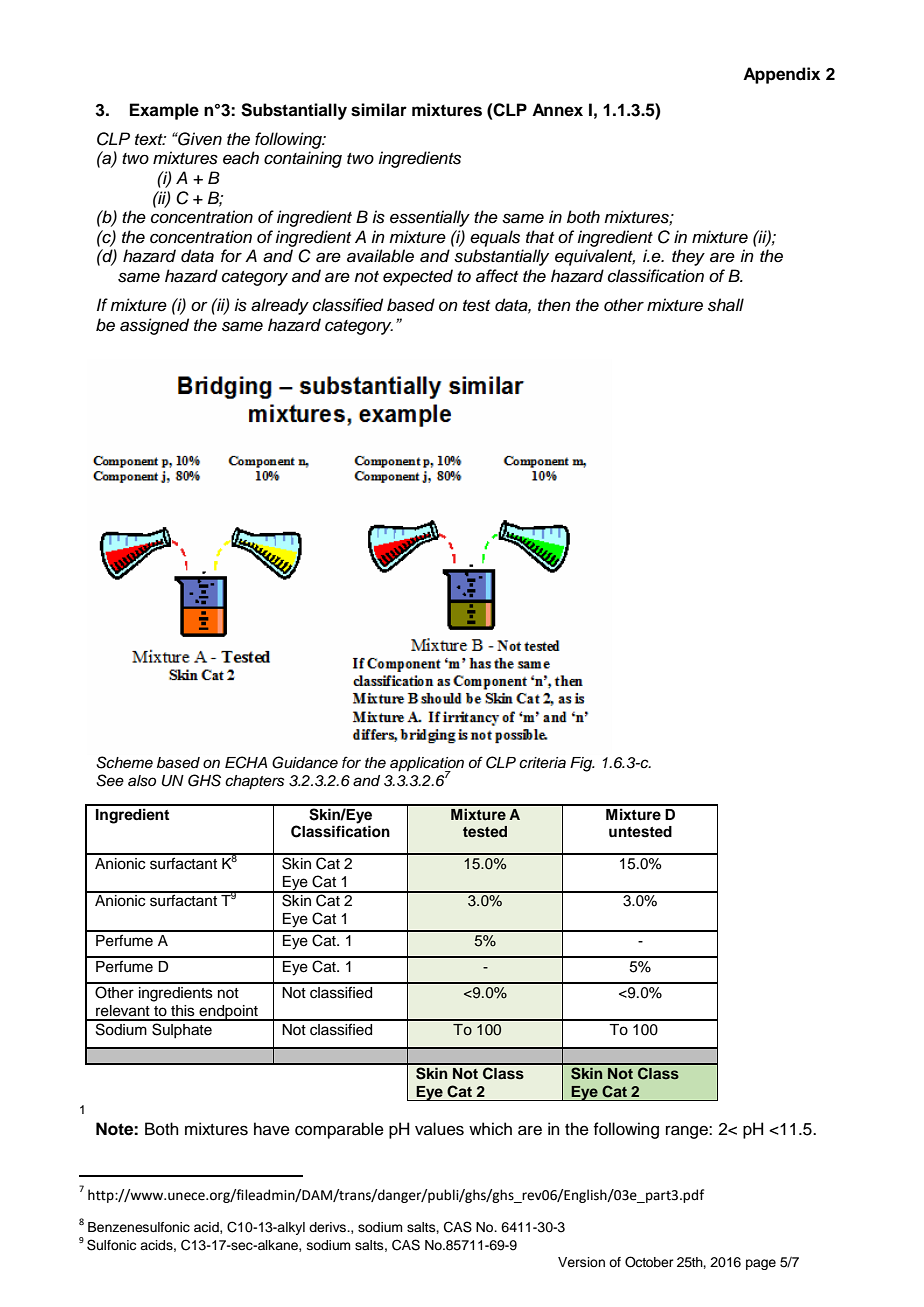 This page has width=924, height=1307. What do you see at coordinates (439, 1129) in the page?
I see `values` at bounding box center [439, 1129].
